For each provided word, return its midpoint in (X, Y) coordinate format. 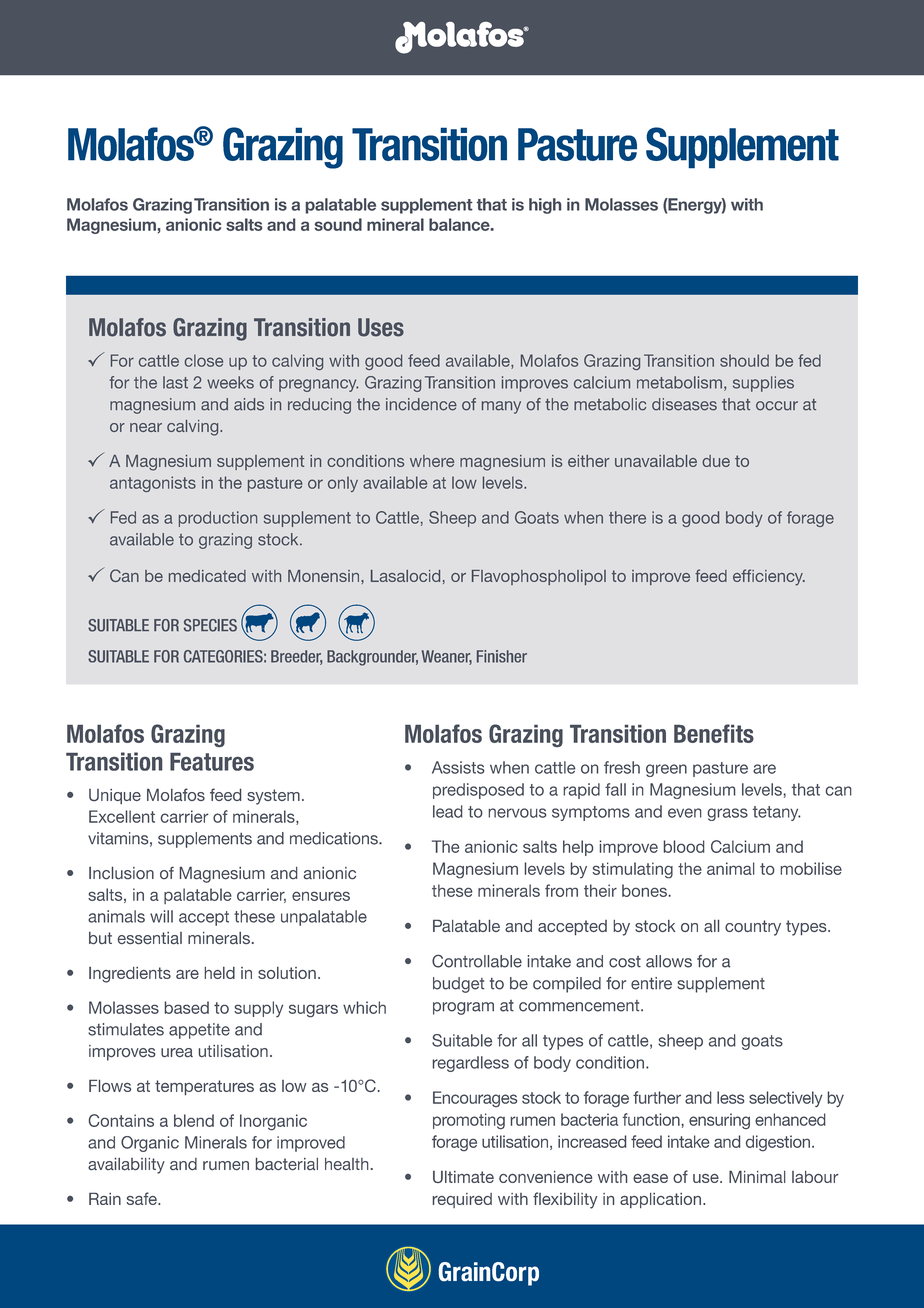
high (545, 206)
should (744, 360)
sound (338, 224)
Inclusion (121, 873)
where (432, 461)
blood (684, 846)
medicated (207, 576)
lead (448, 811)
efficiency (769, 577)
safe (143, 1198)
